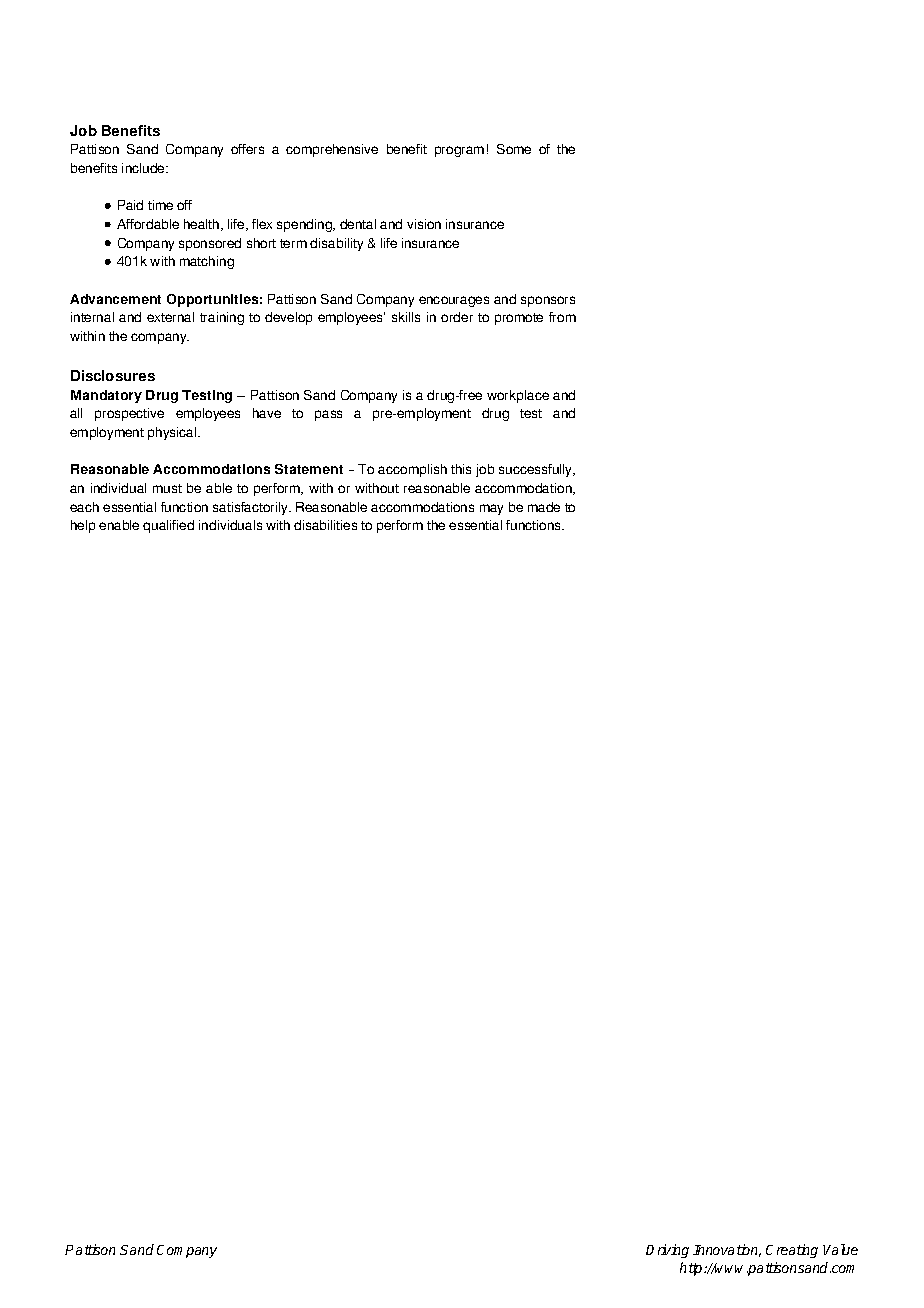 This screenshot has width=924, height=1308. Describe the element at coordinates (667, 1251) in the screenshot. I see `Driving` at that location.
